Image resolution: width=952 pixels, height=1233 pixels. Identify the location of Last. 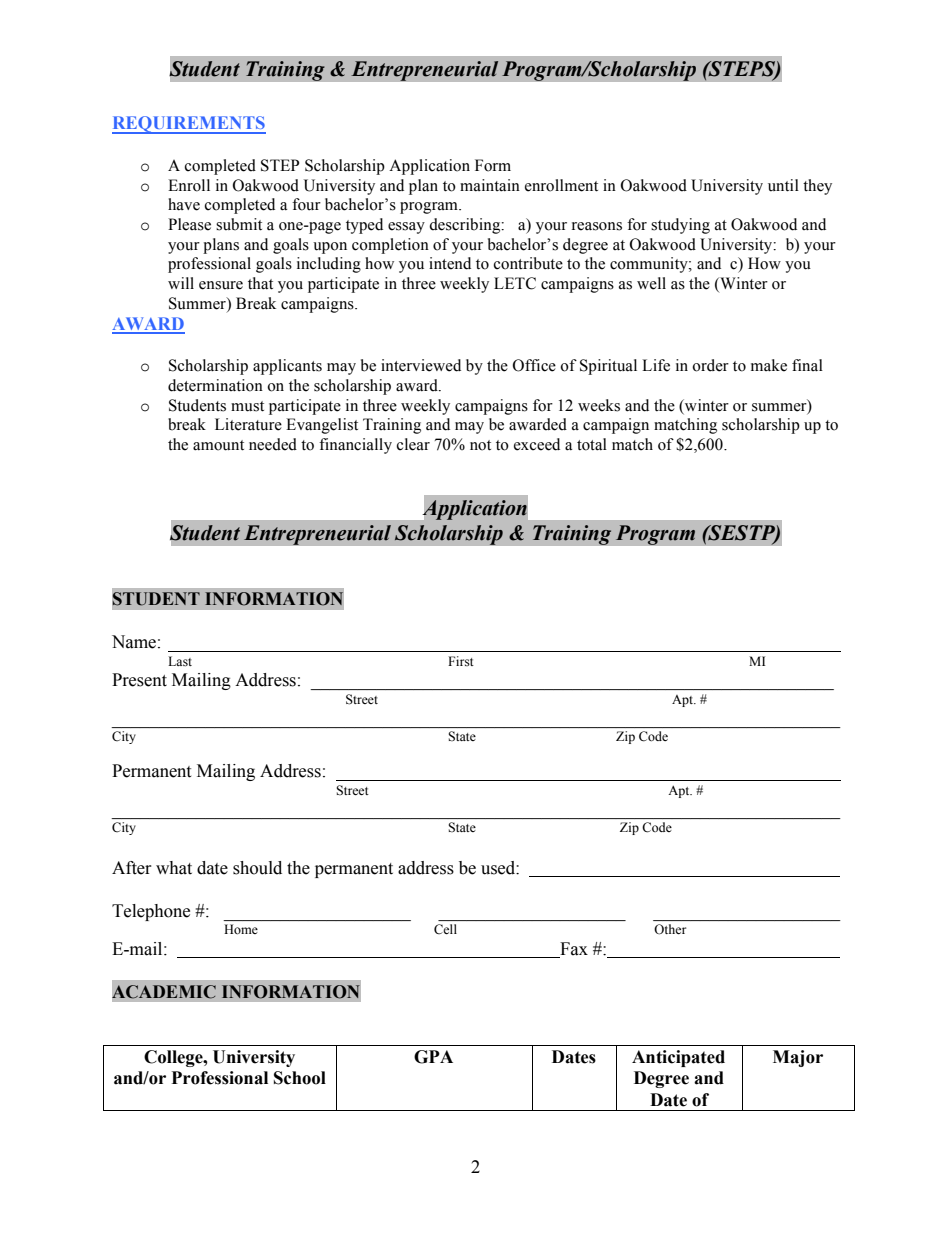
(180, 661).
